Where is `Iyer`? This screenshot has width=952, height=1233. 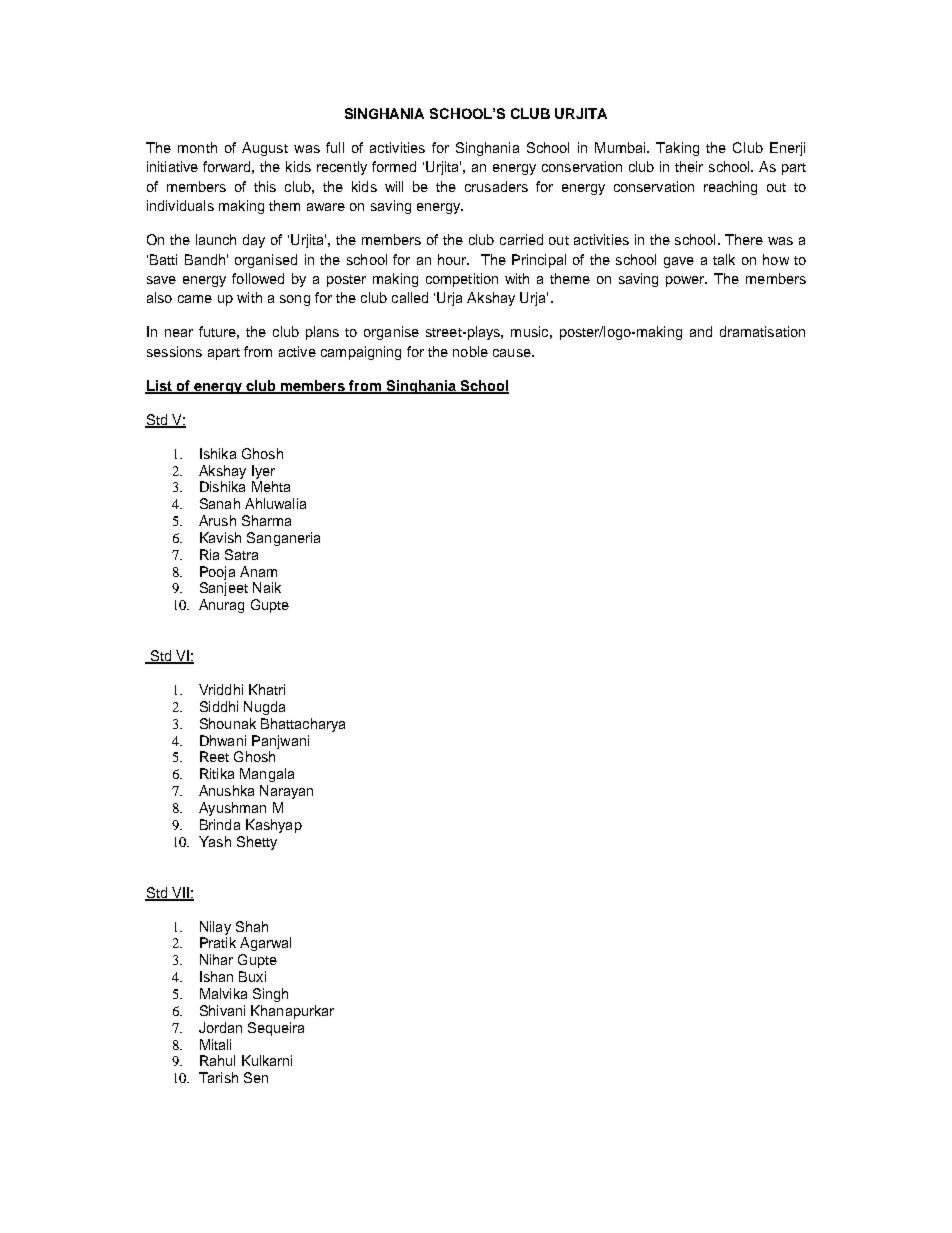
Iyer is located at coordinates (263, 472).
